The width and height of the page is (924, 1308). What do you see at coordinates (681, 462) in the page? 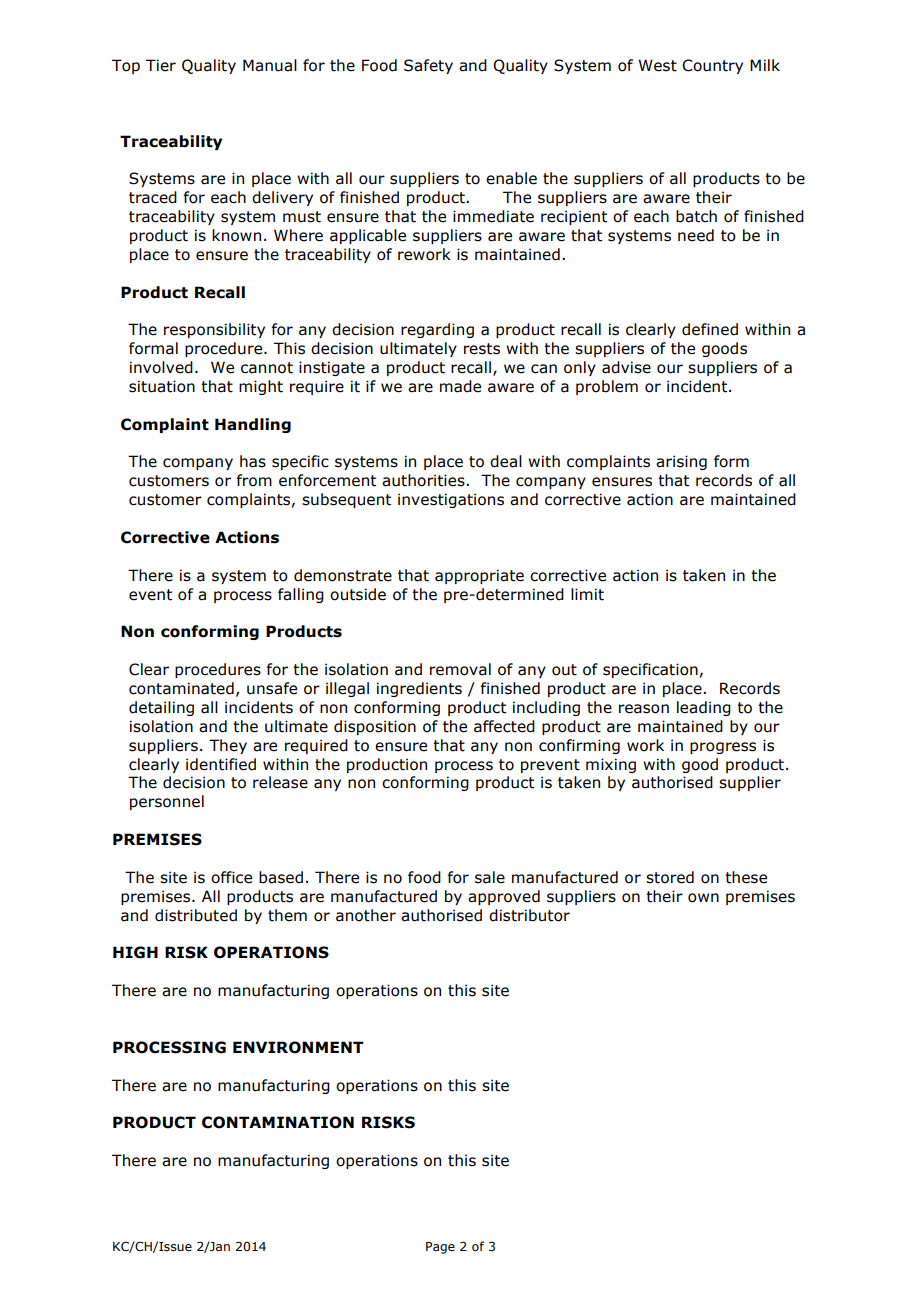
I see `arising` at bounding box center [681, 462].
